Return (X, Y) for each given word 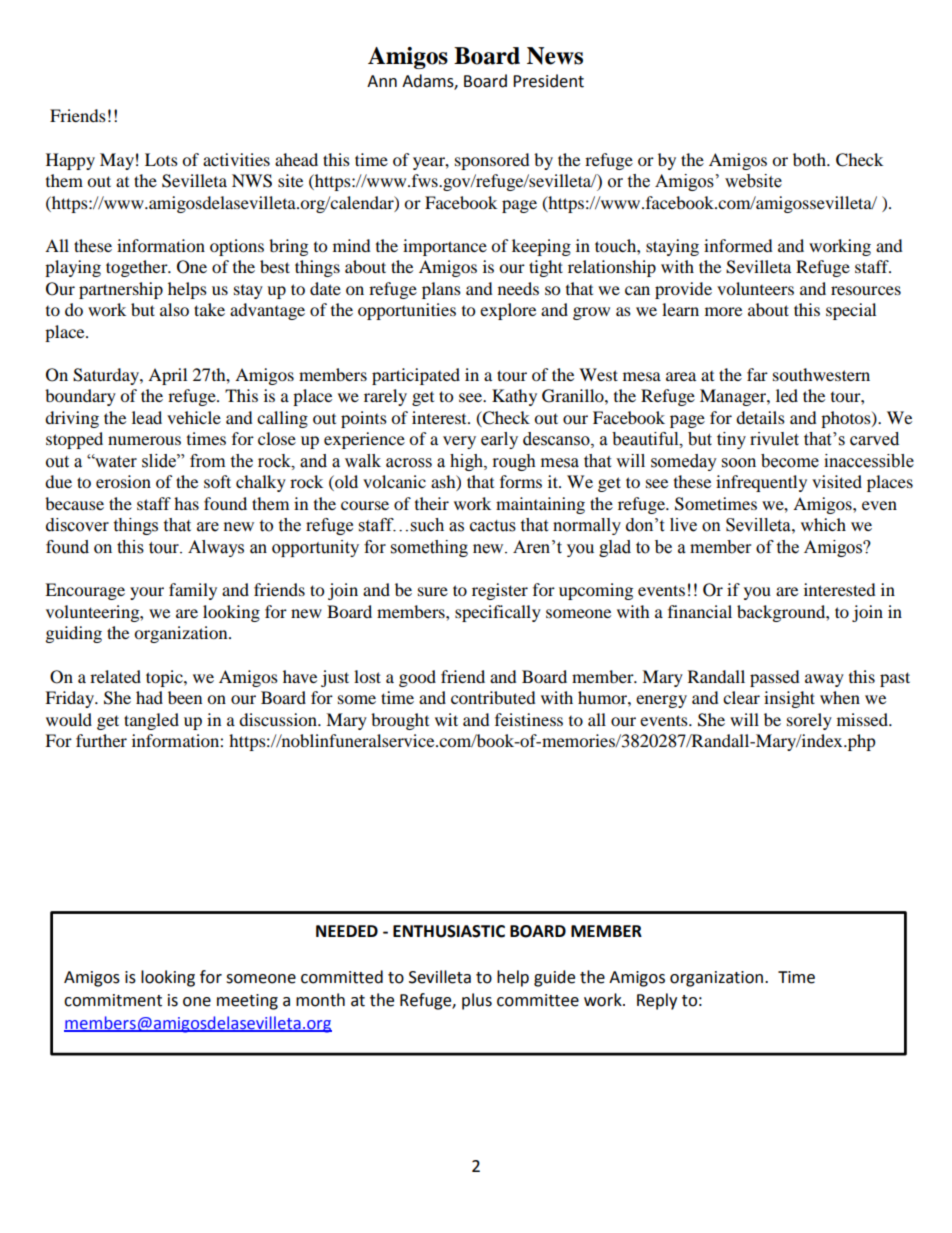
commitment (113, 1000)
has (186, 503)
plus (477, 1001)
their (432, 503)
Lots (161, 159)
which (823, 524)
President (548, 81)
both (810, 159)
